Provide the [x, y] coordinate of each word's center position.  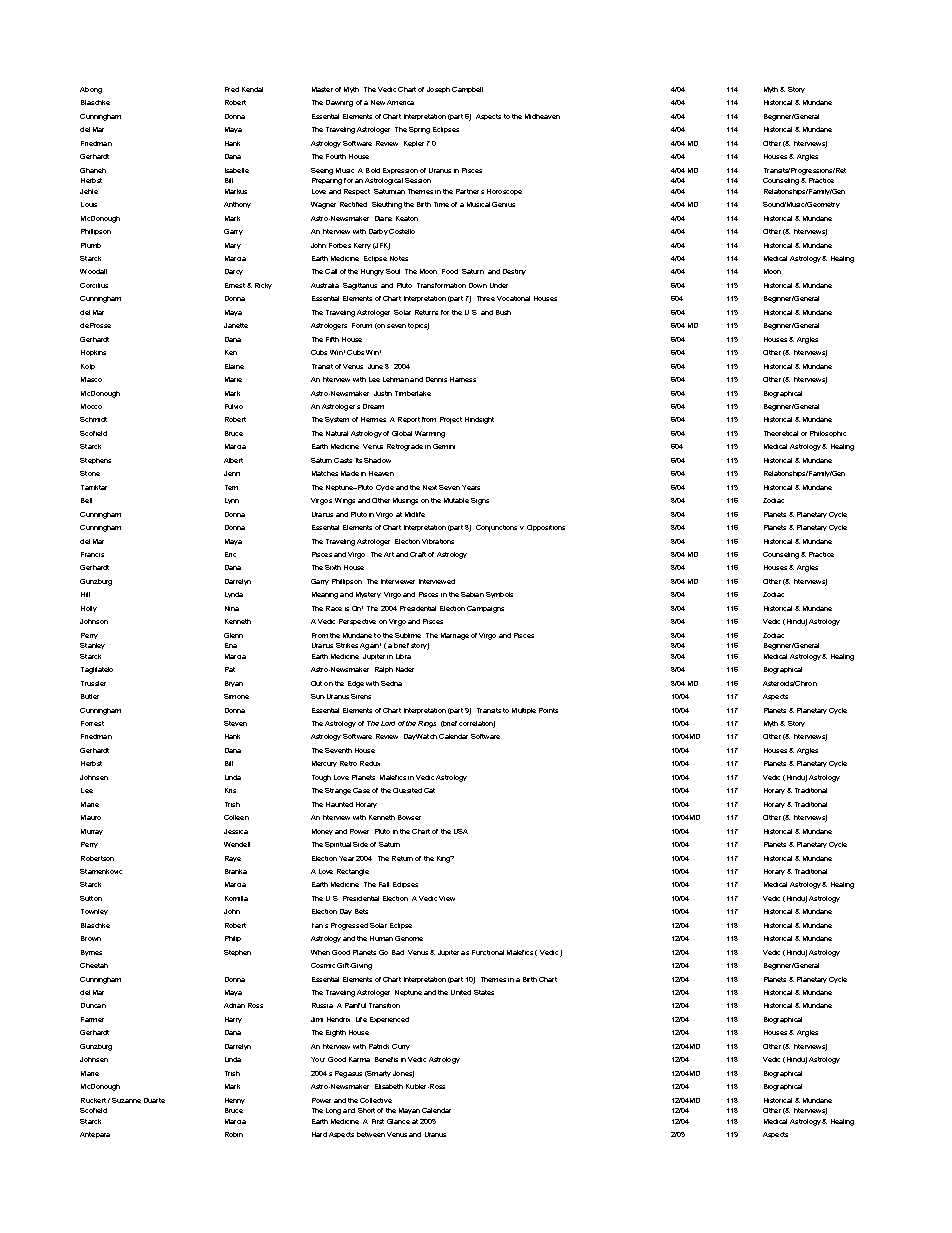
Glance [398, 1121]
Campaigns [485, 609]
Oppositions [546, 528]
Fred [232, 89]
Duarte [154, 1100]
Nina [232, 608]
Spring [419, 130]
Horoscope [504, 192]
